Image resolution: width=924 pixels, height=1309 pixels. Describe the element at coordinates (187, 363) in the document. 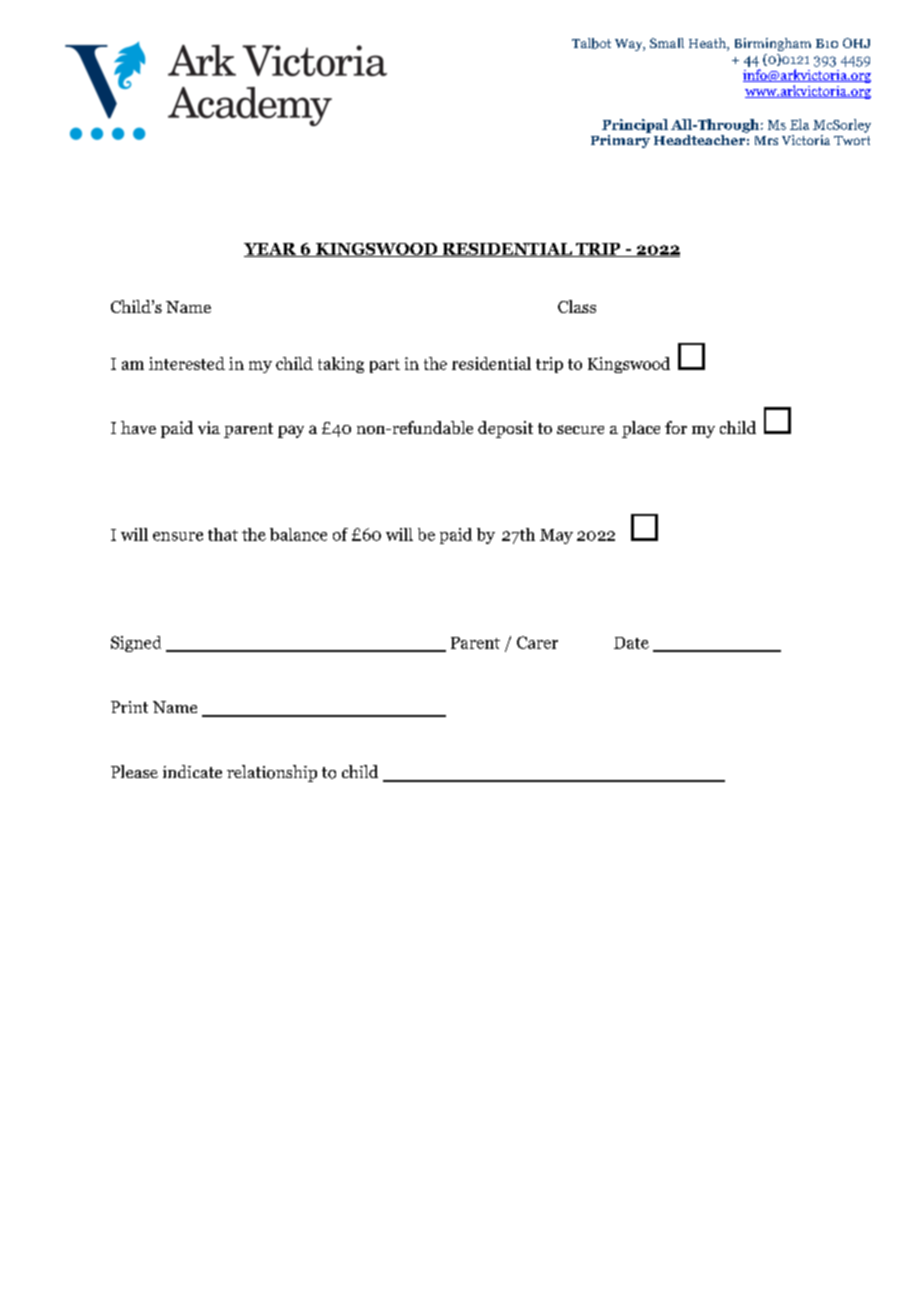

I see `interested` at that location.
